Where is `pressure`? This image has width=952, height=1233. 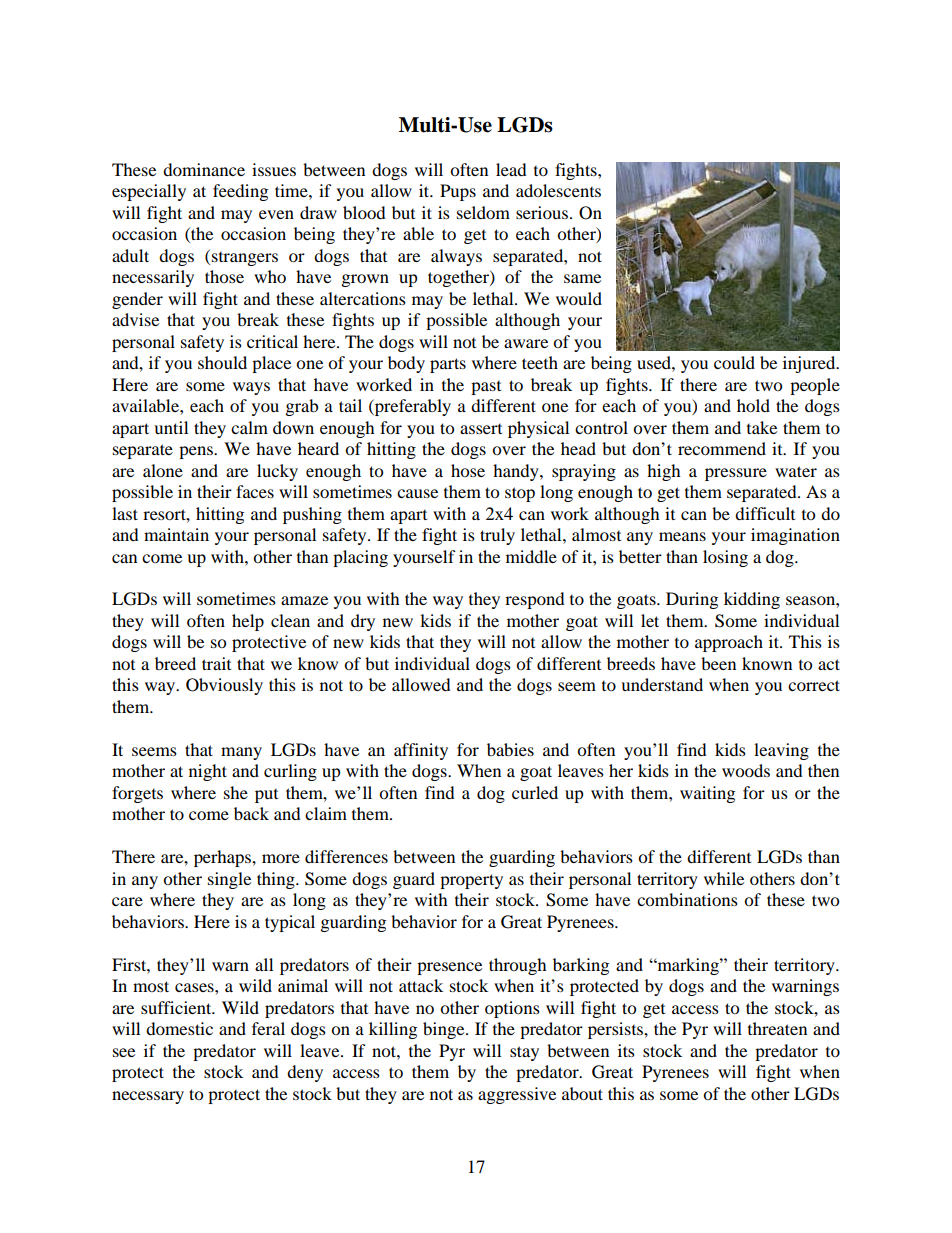 pressure is located at coordinates (736, 474).
